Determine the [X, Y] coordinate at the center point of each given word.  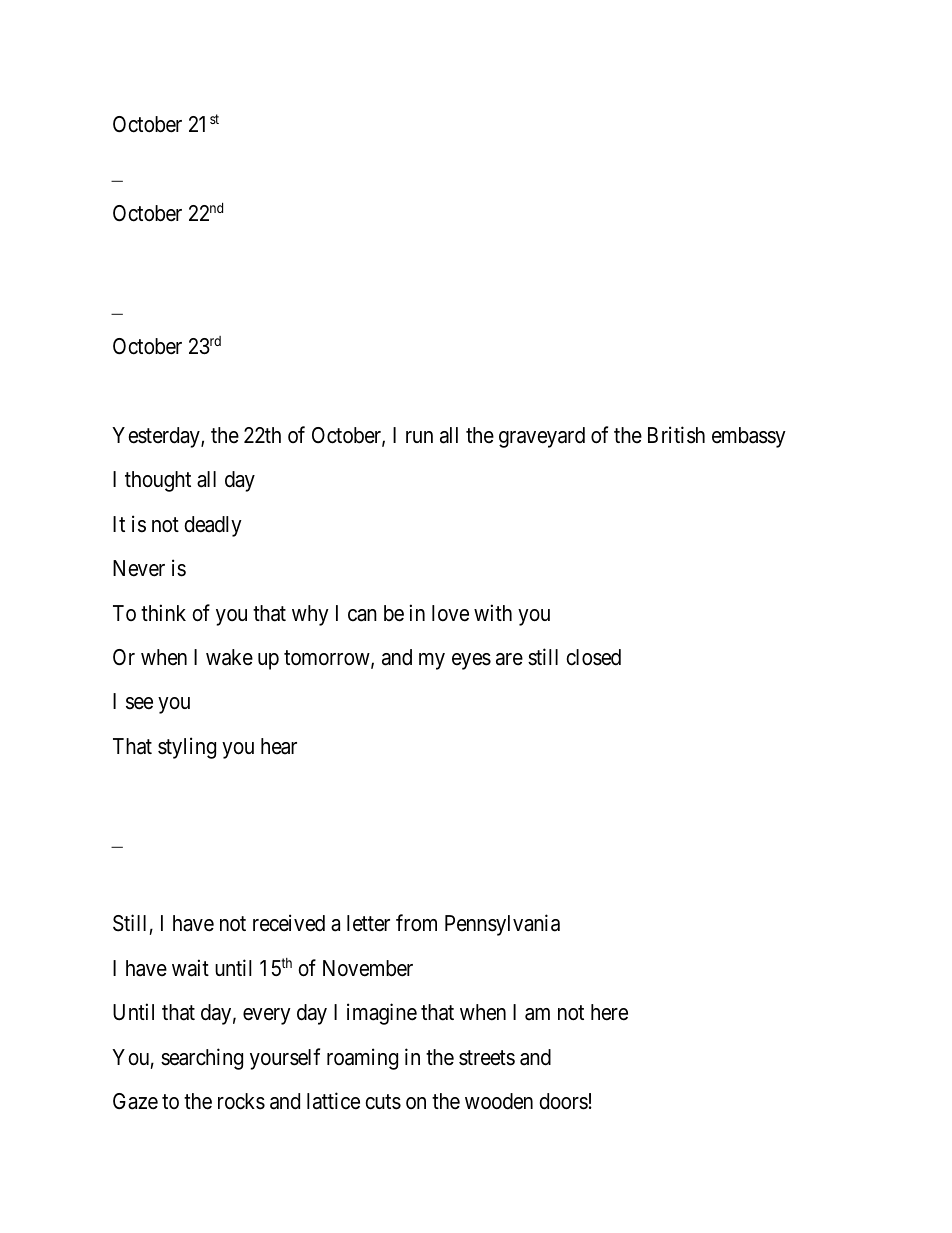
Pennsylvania [502, 925]
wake [229, 657]
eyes [471, 661]
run [419, 437]
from [416, 923]
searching [202, 1059]
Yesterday [157, 437]
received [289, 923]
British [676, 435]
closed [593, 657]
